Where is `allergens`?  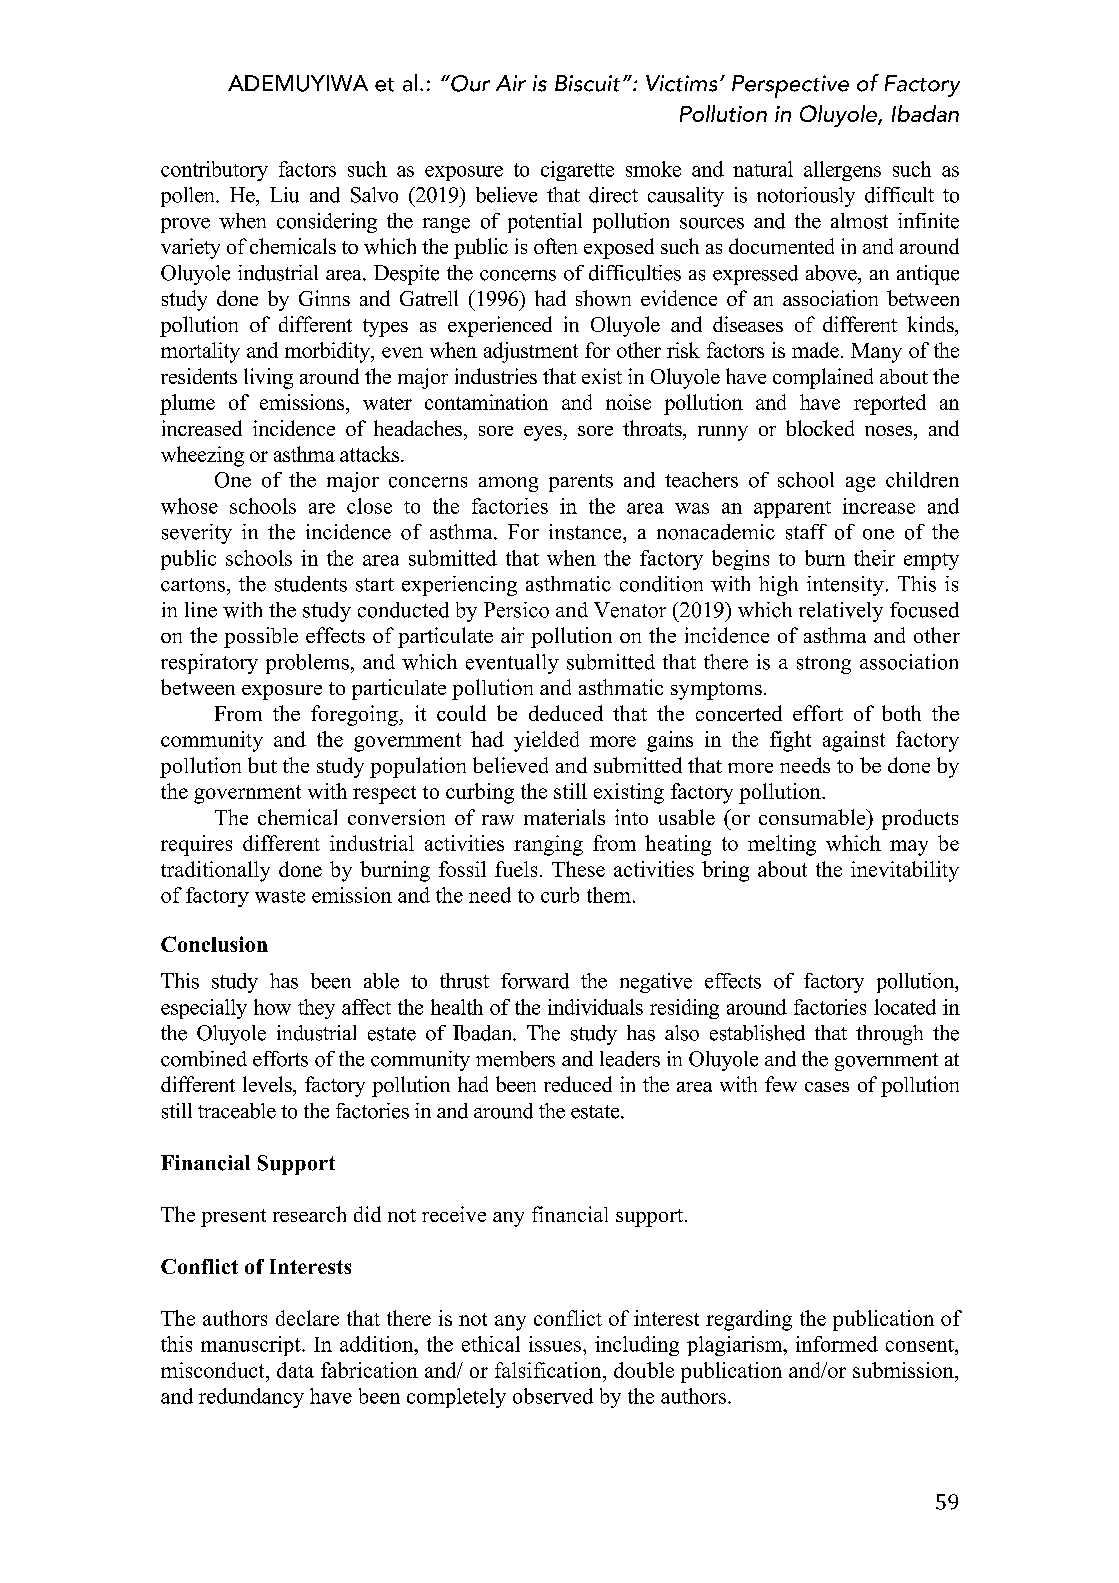 allergens is located at coordinates (842, 171).
